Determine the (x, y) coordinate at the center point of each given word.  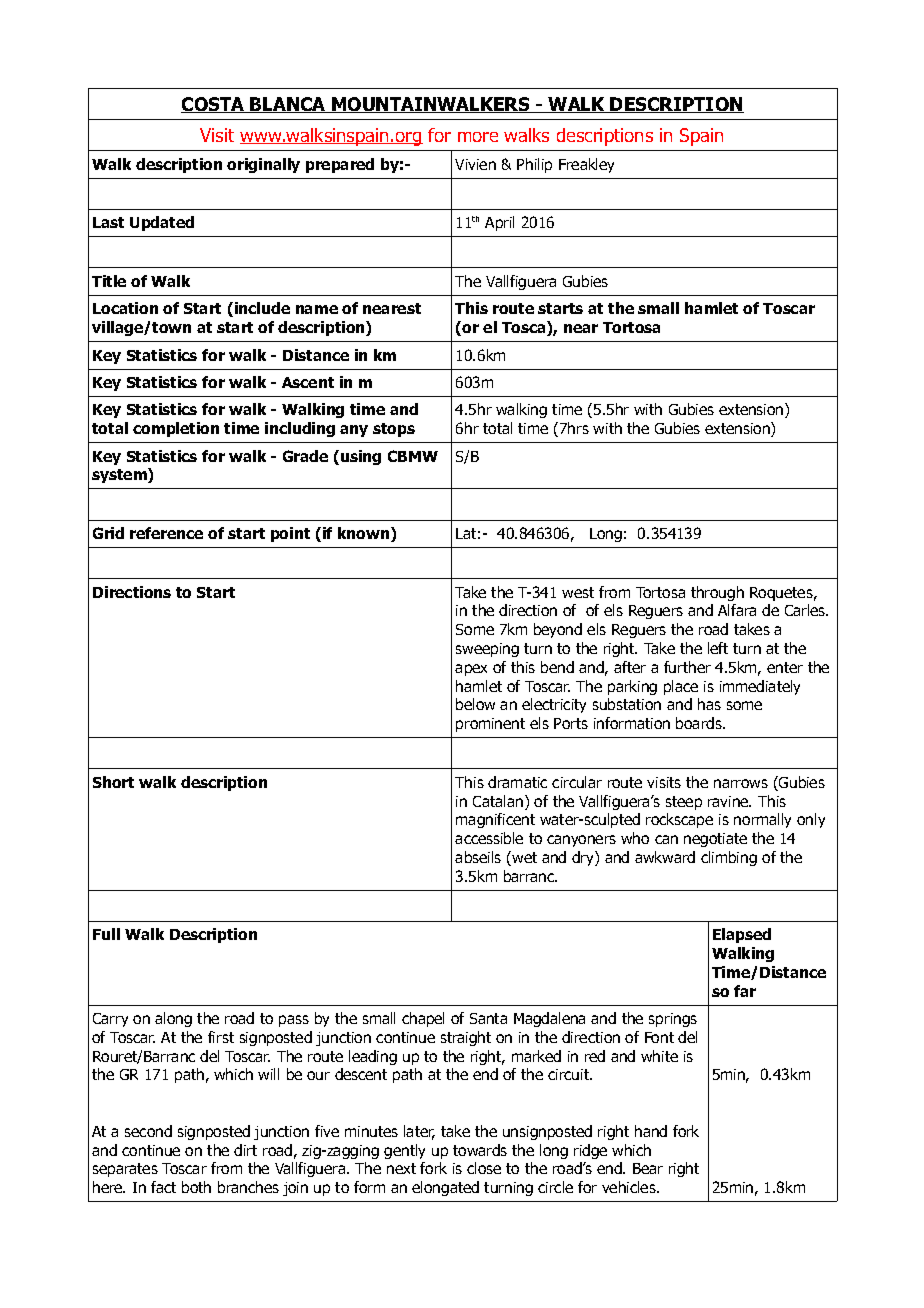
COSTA (214, 105)
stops (394, 430)
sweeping (487, 650)
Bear (648, 1168)
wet (523, 858)
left (718, 648)
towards (480, 1150)
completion (176, 429)
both (196, 1187)
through (717, 593)
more (478, 137)
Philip (534, 165)
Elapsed (742, 935)
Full (106, 934)
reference (166, 533)
